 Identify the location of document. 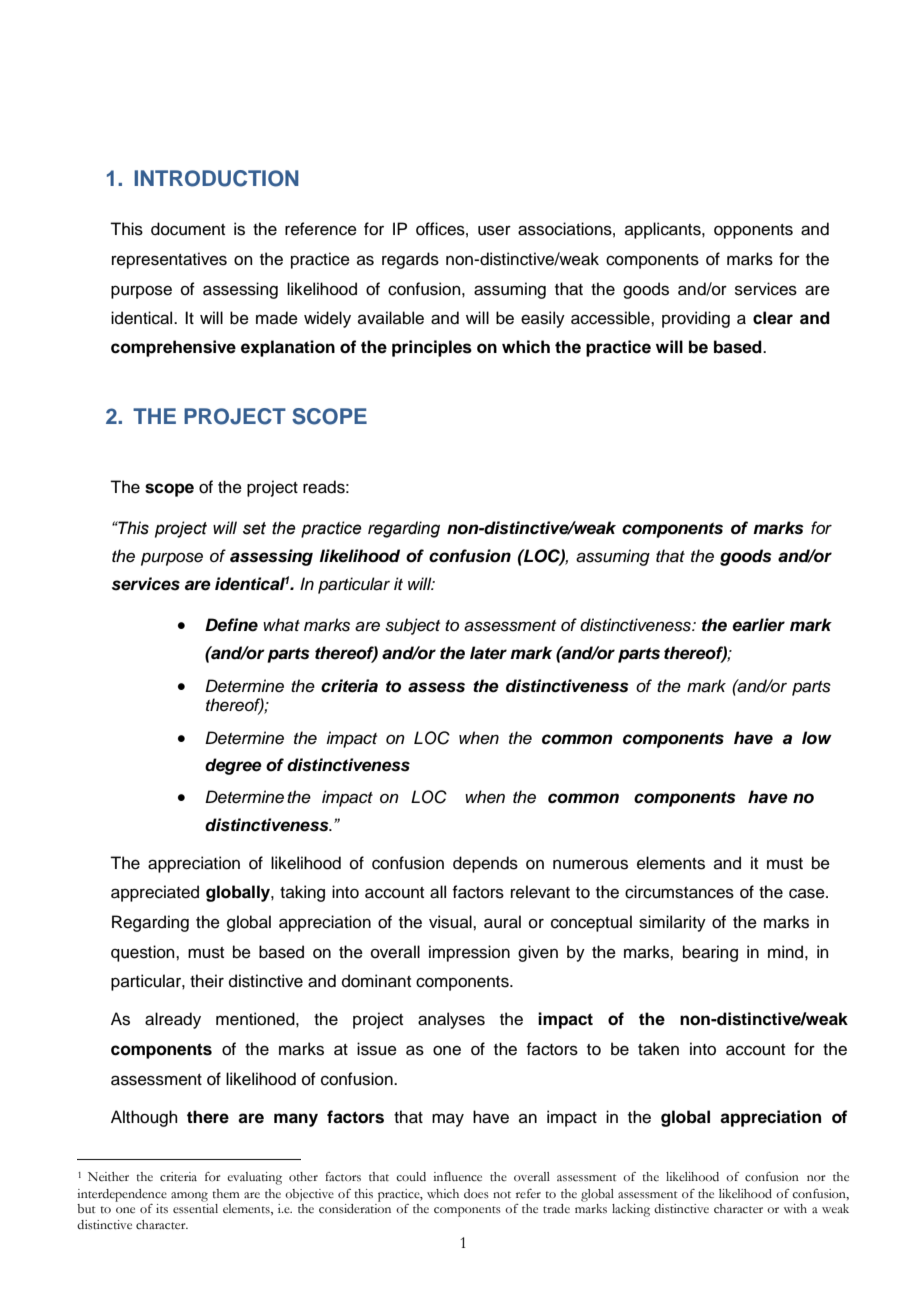
(188, 229).
